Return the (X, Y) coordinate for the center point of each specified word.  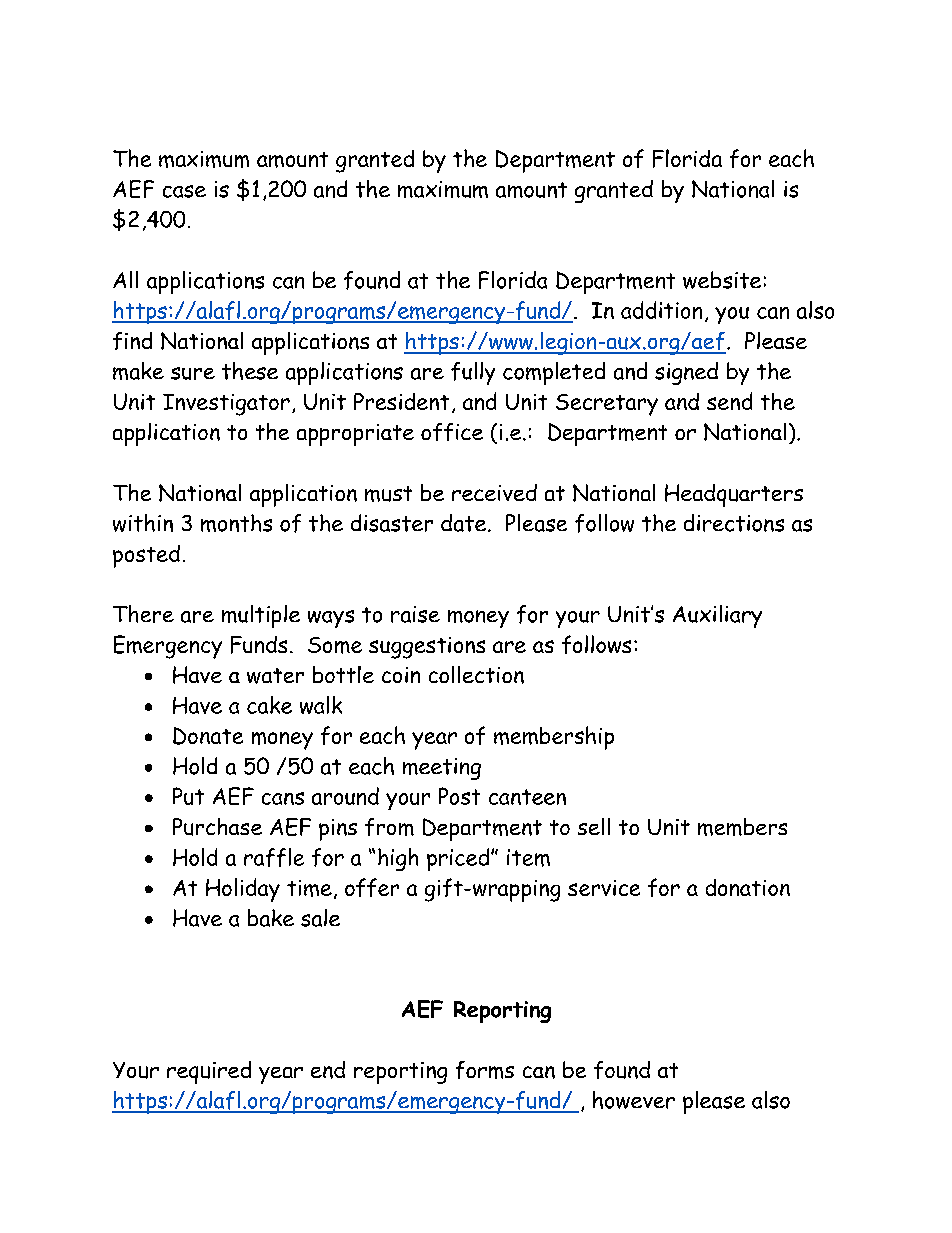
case (184, 191)
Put (188, 796)
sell (594, 826)
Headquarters (734, 495)
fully (473, 373)
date (465, 523)
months (236, 523)
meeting (442, 769)
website (722, 280)
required (209, 1072)
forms (485, 1070)
